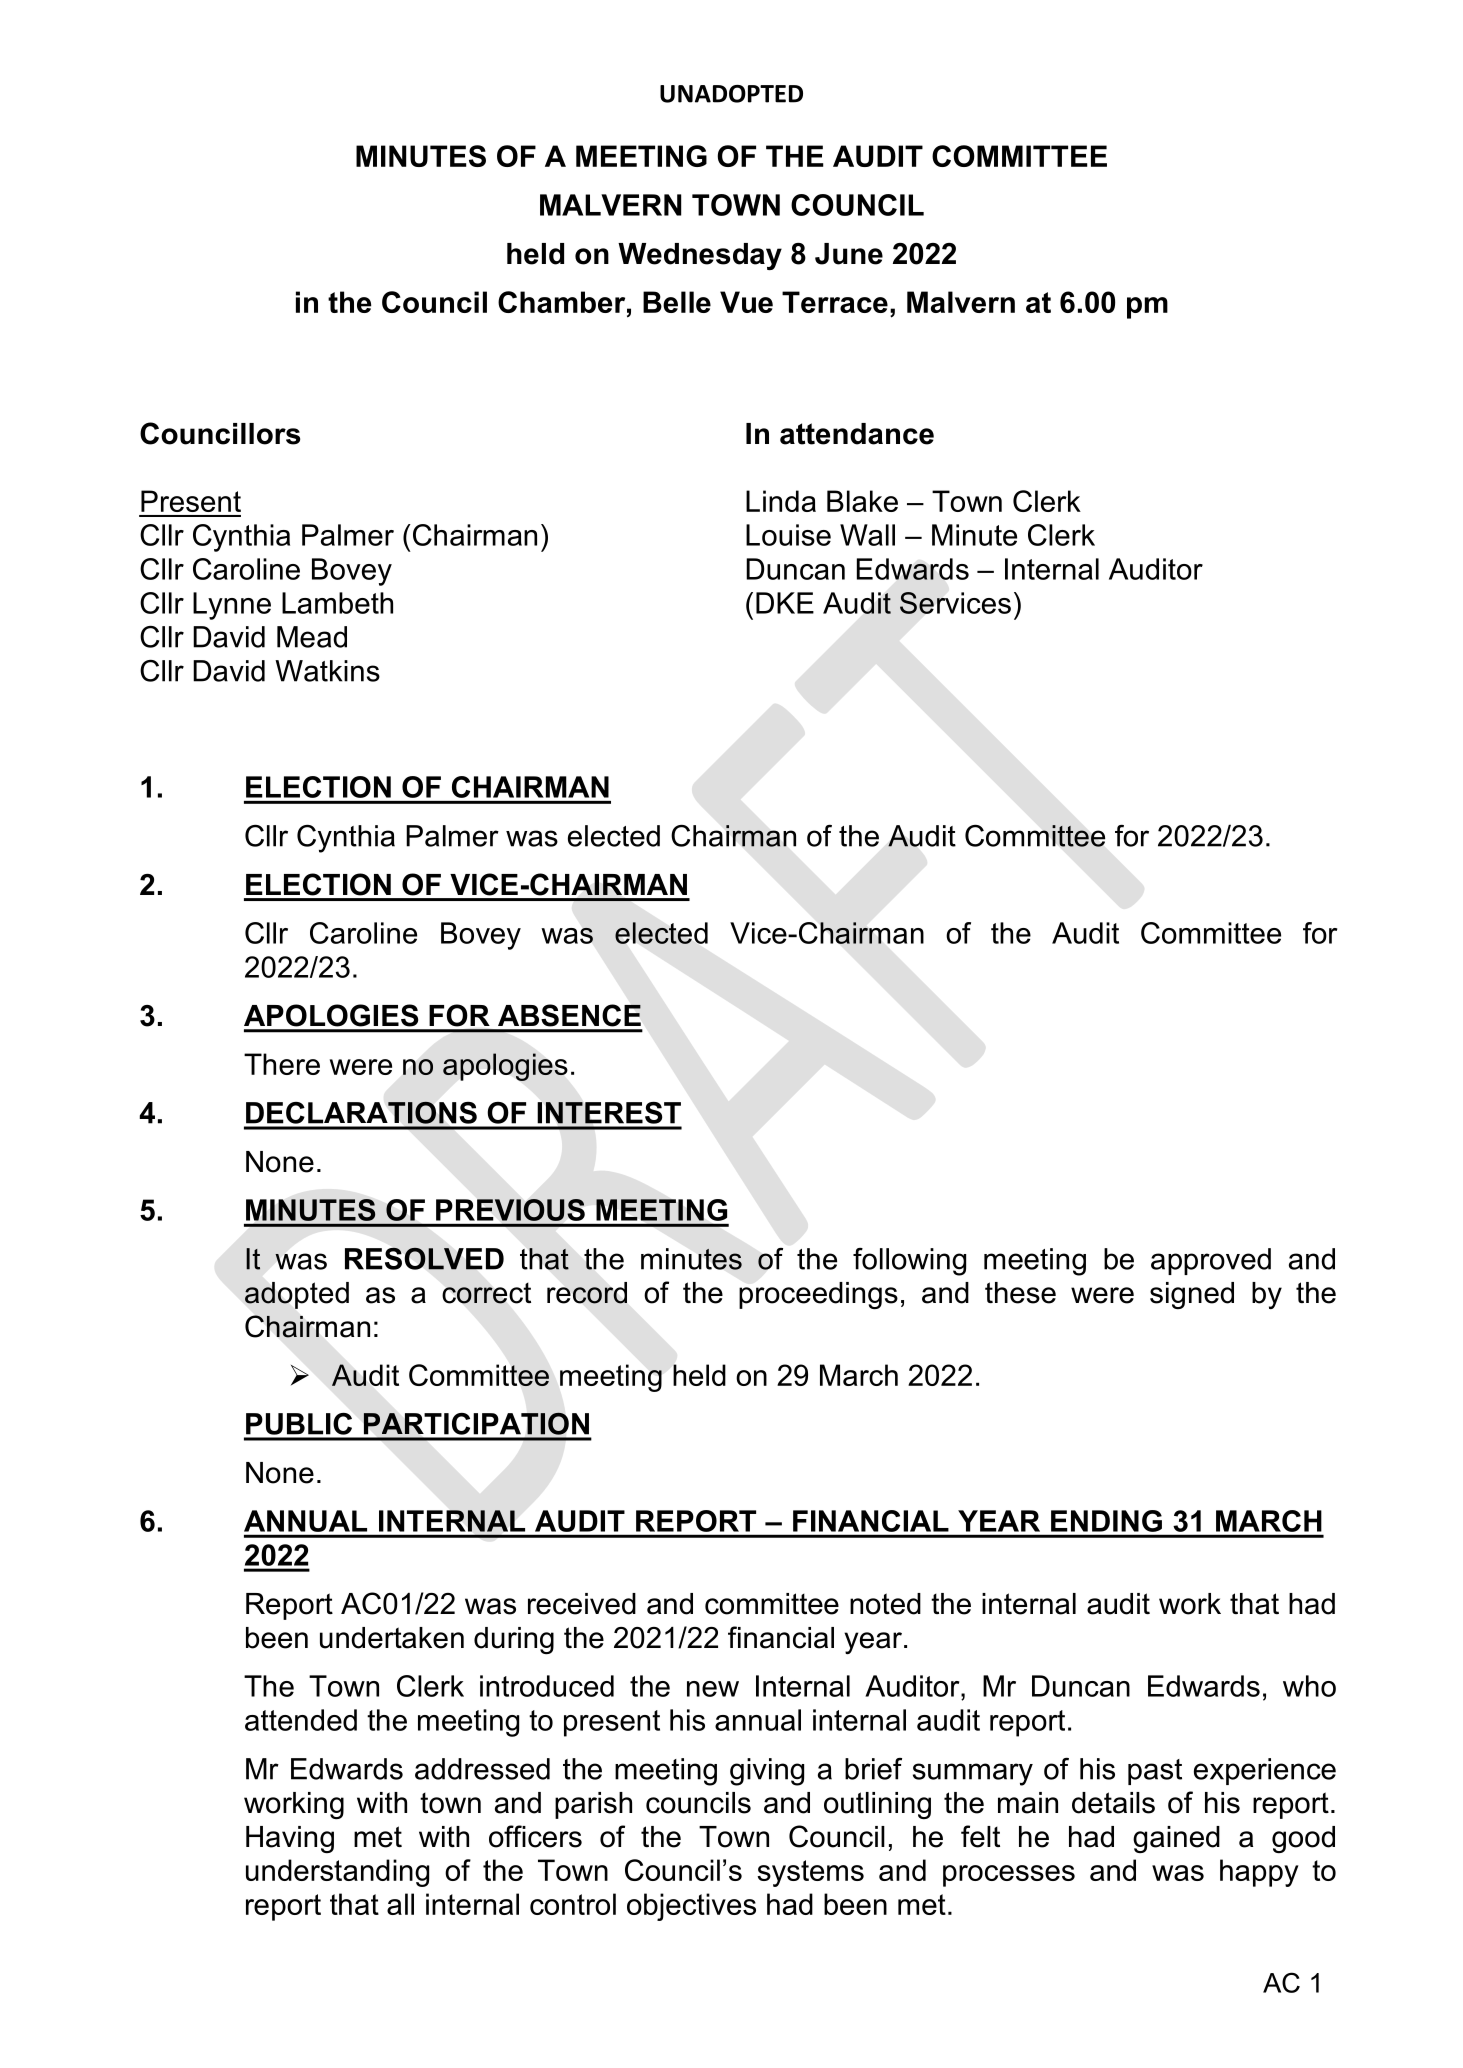 The image size is (1463, 2068). What do you see at coordinates (849, 254) in the image?
I see `June` at bounding box center [849, 254].
